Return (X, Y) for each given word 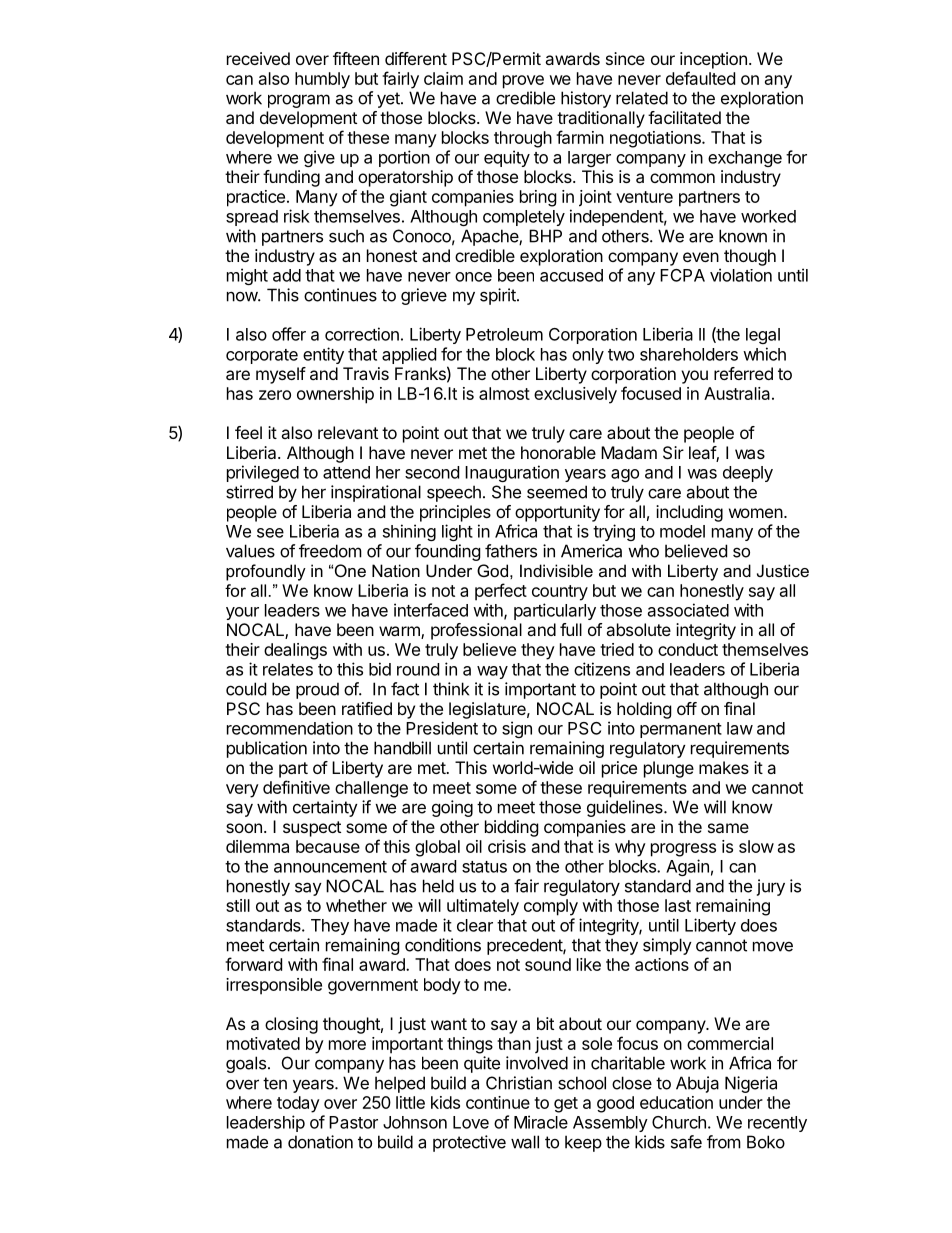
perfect (501, 592)
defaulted (700, 78)
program (299, 101)
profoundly (266, 572)
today (298, 1104)
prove (523, 82)
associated (688, 610)
